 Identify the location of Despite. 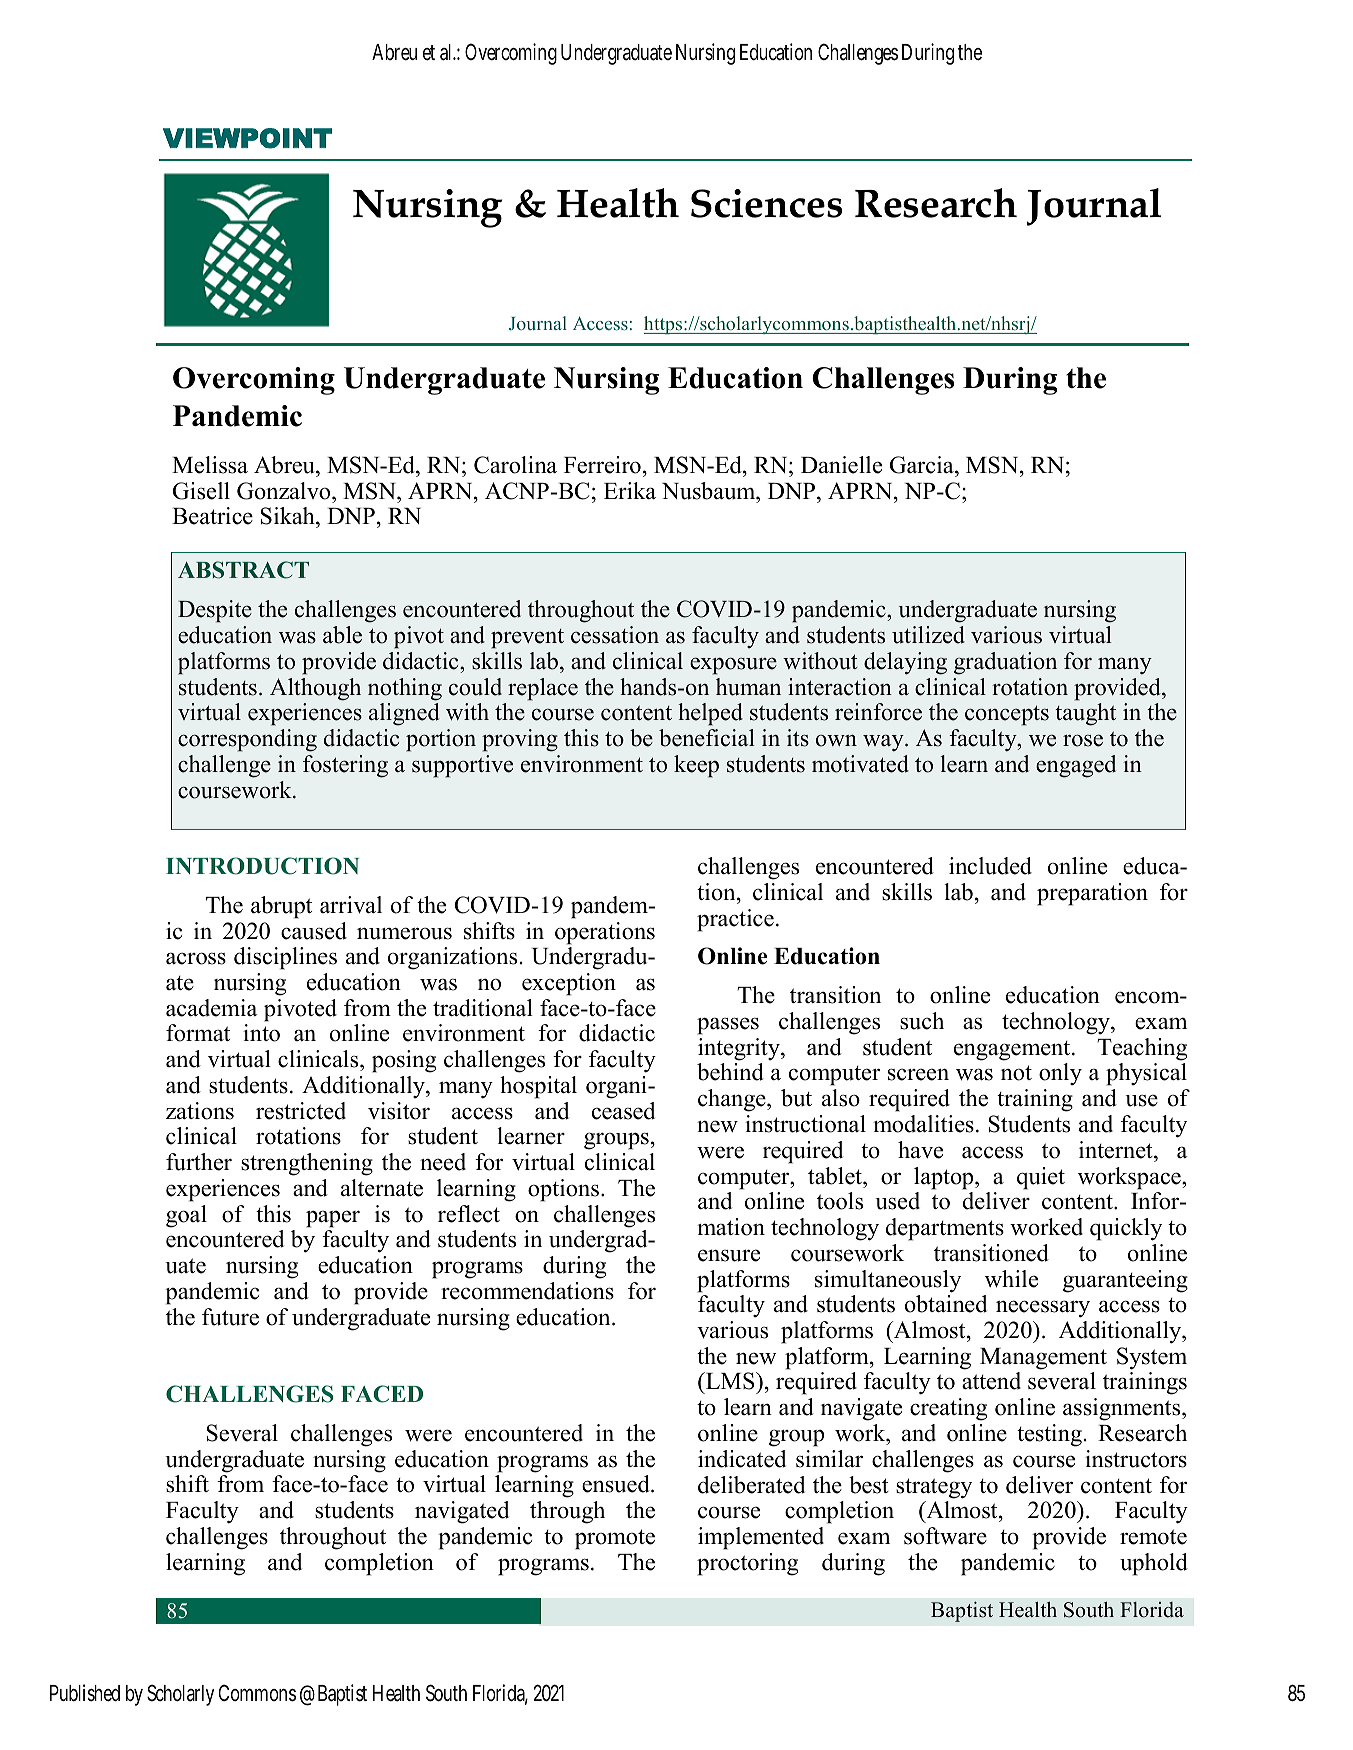
(215, 611).
